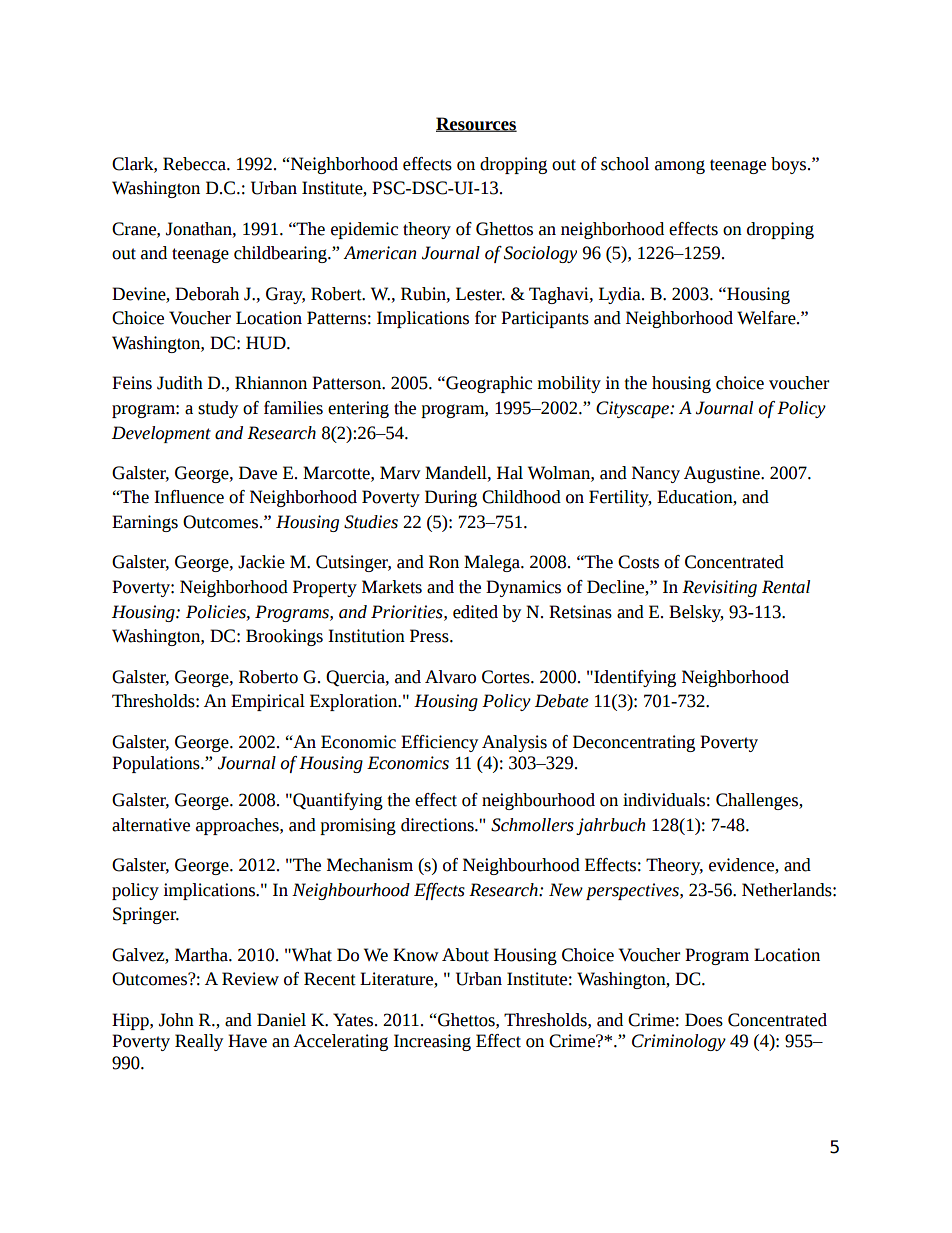  I want to click on Rebecca, so click(195, 164).
